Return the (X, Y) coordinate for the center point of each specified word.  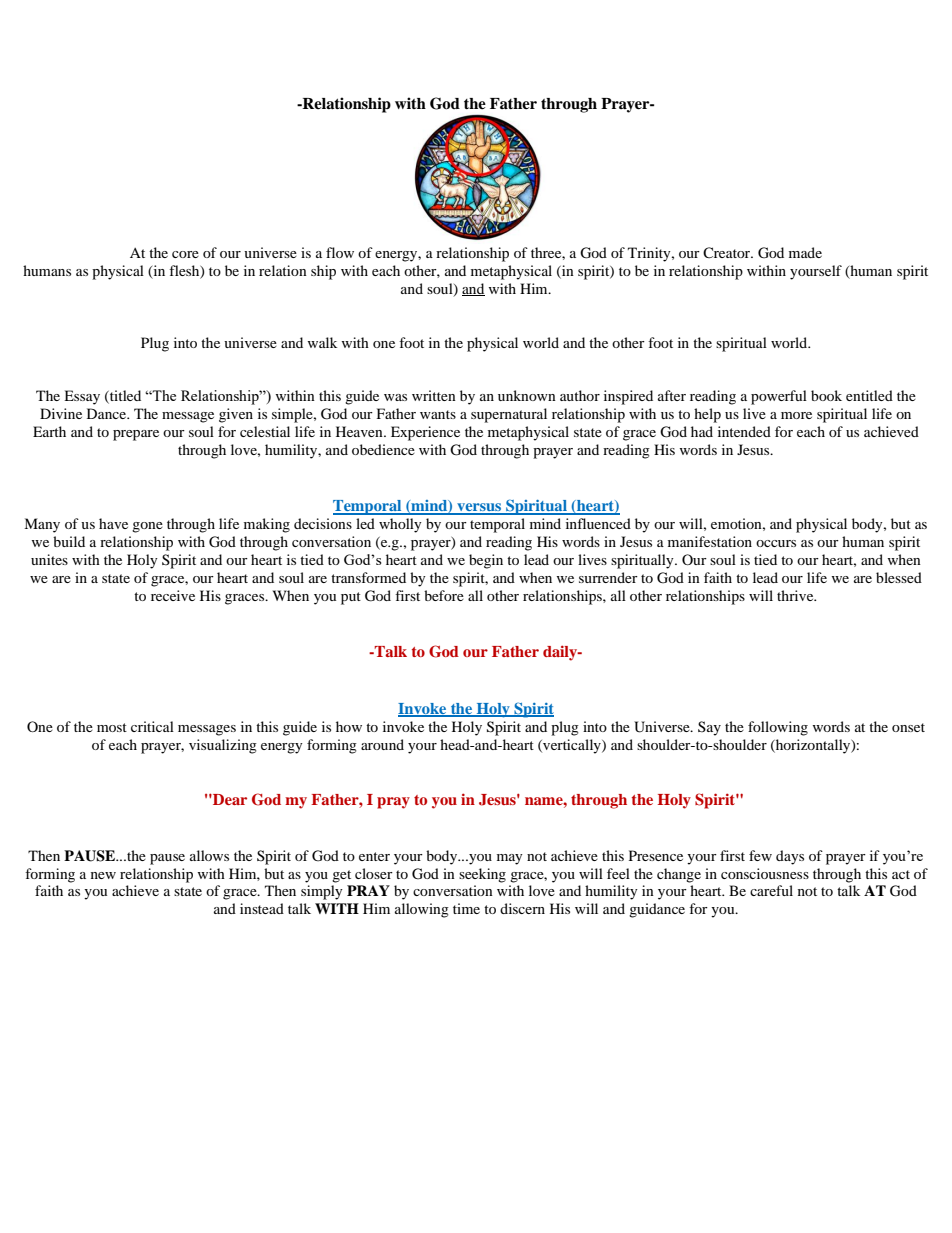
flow (340, 252)
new (103, 875)
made (805, 252)
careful (771, 890)
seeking (482, 875)
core (185, 254)
